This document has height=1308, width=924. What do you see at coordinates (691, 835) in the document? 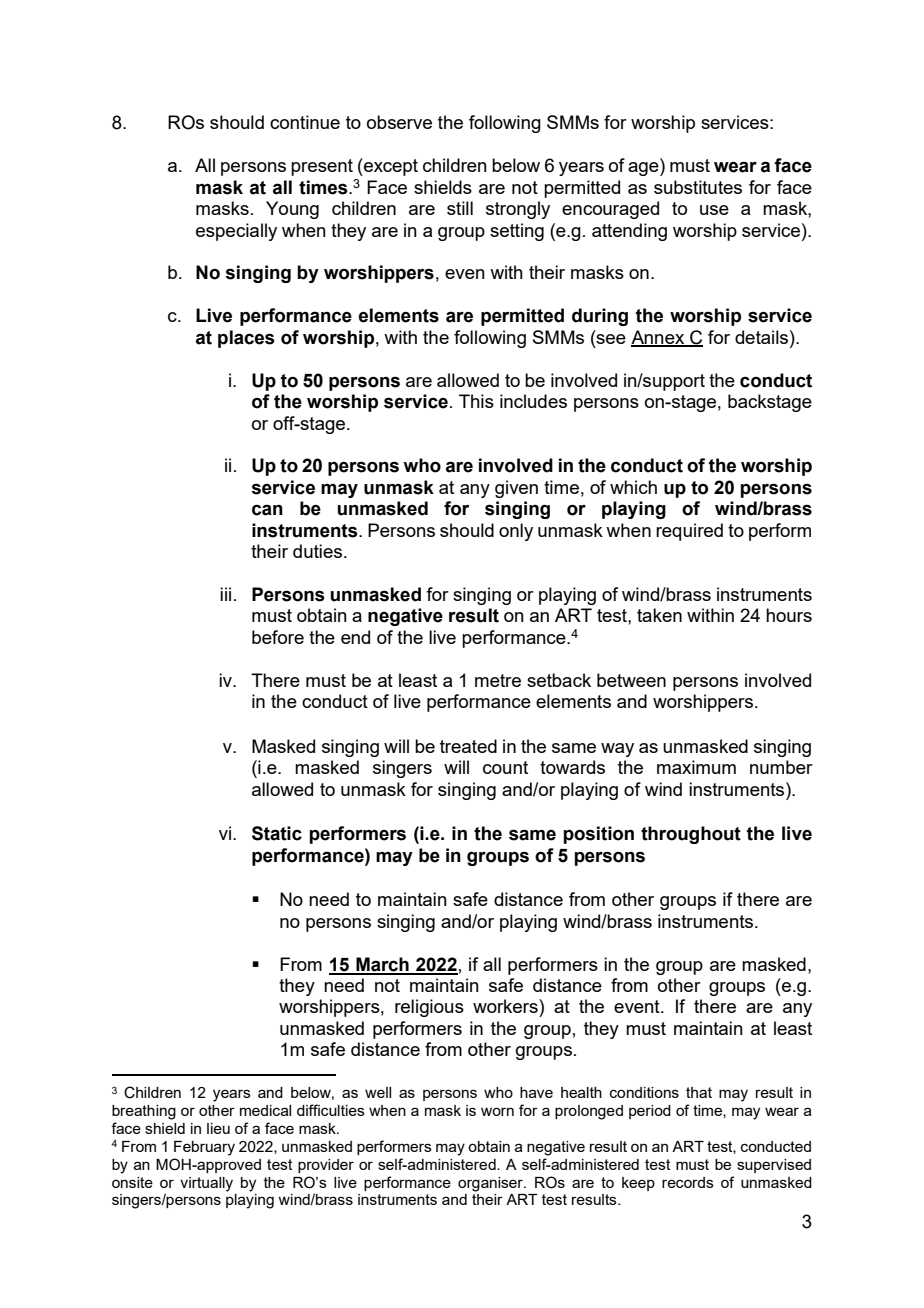
I see `throughout` at bounding box center [691, 835].
